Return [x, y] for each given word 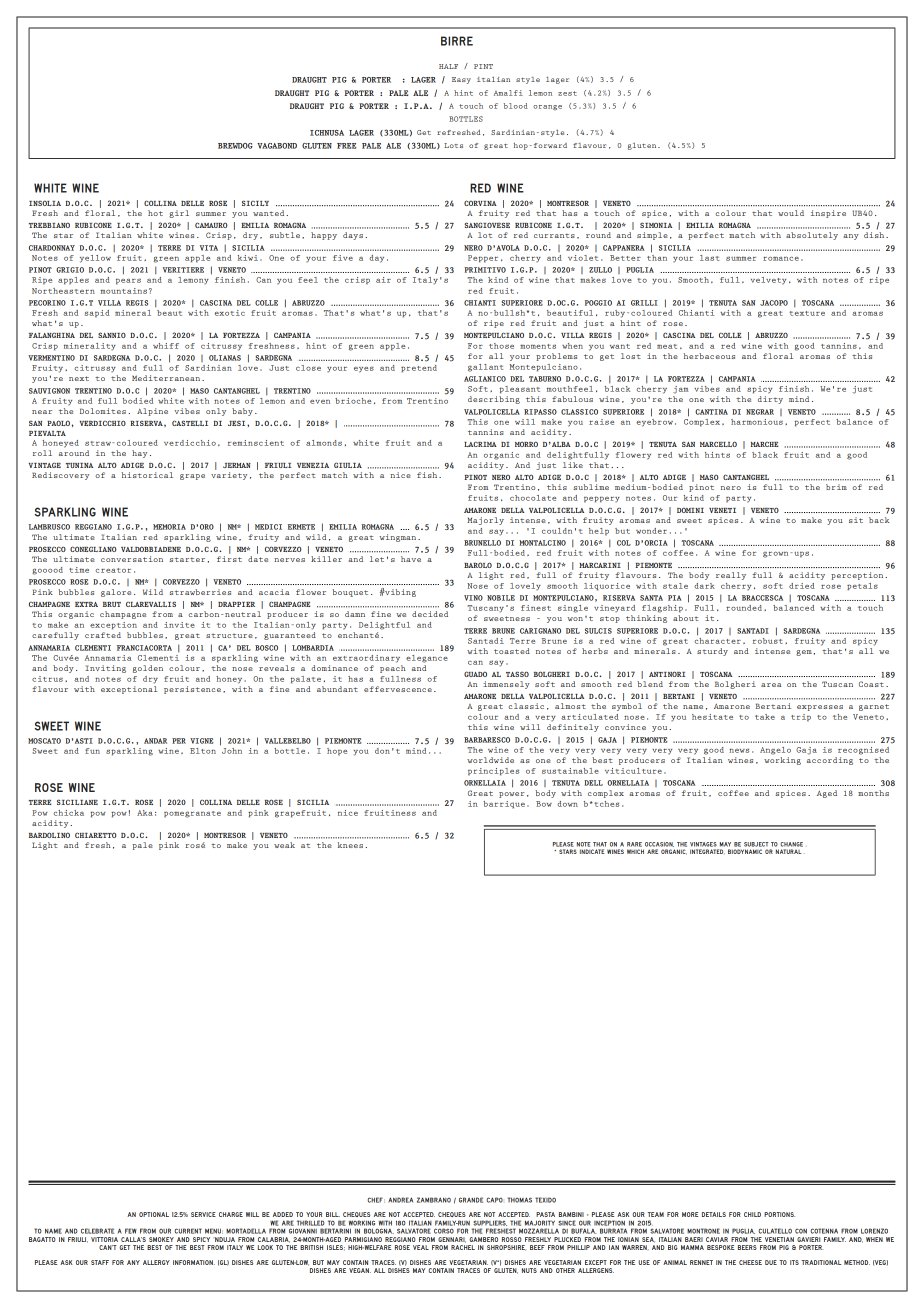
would [791, 213]
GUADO [475, 674]
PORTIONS [779, 1214]
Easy [461, 80]
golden [148, 669]
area [771, 685]
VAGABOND [277, 146]
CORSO [444, 1231]
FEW [131, 1231]
